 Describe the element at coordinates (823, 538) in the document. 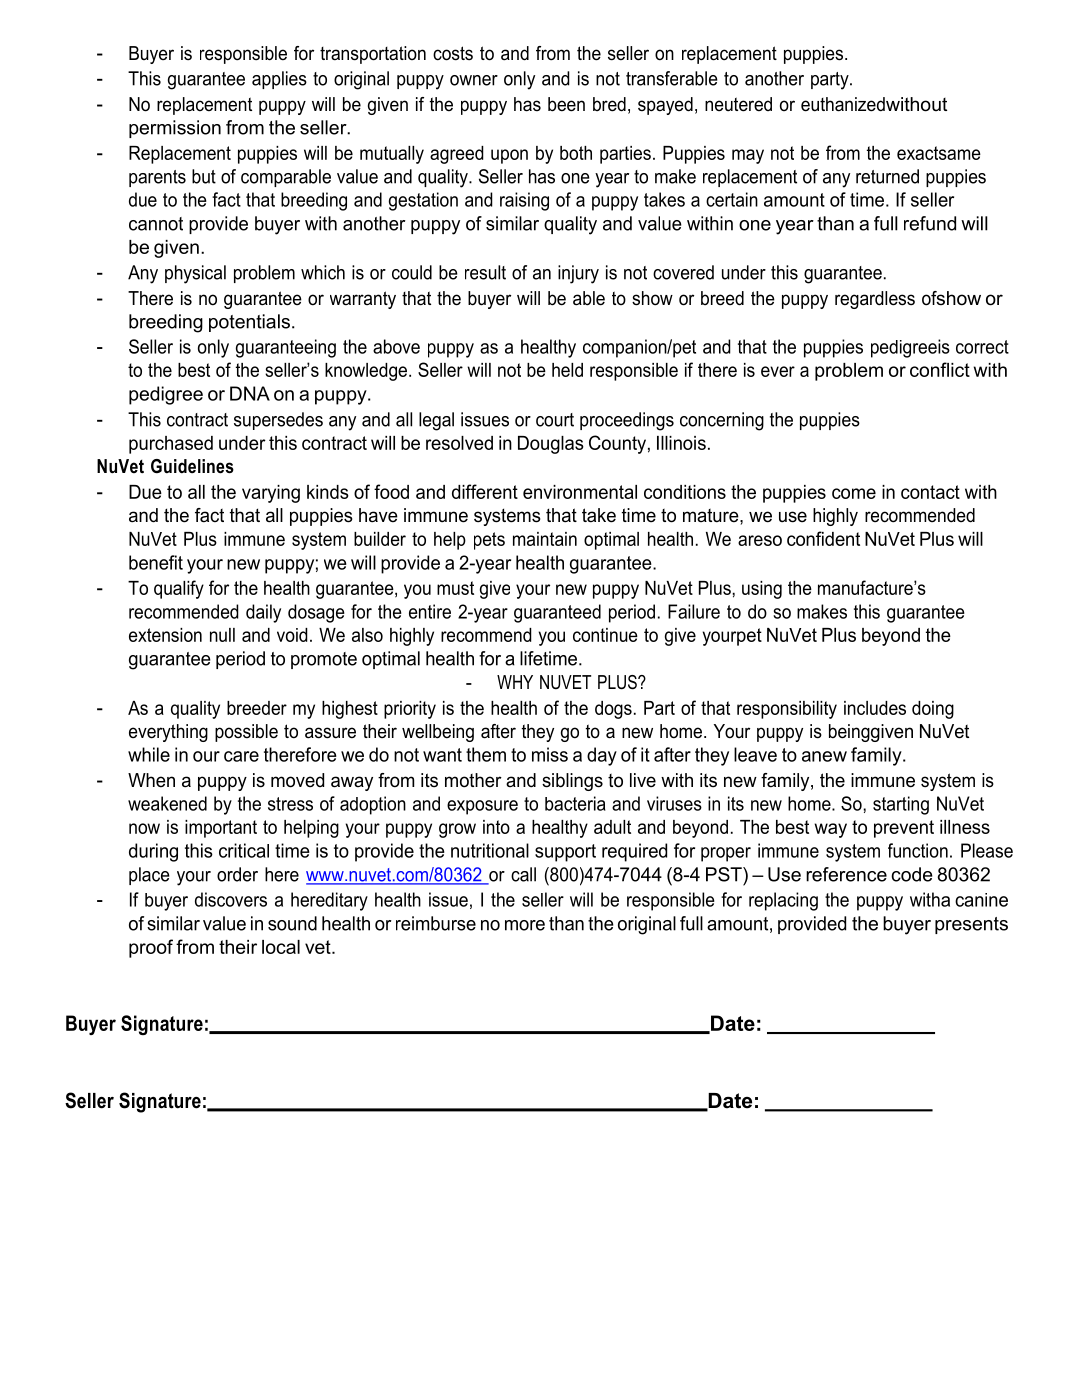

I see `confident` at that location.
